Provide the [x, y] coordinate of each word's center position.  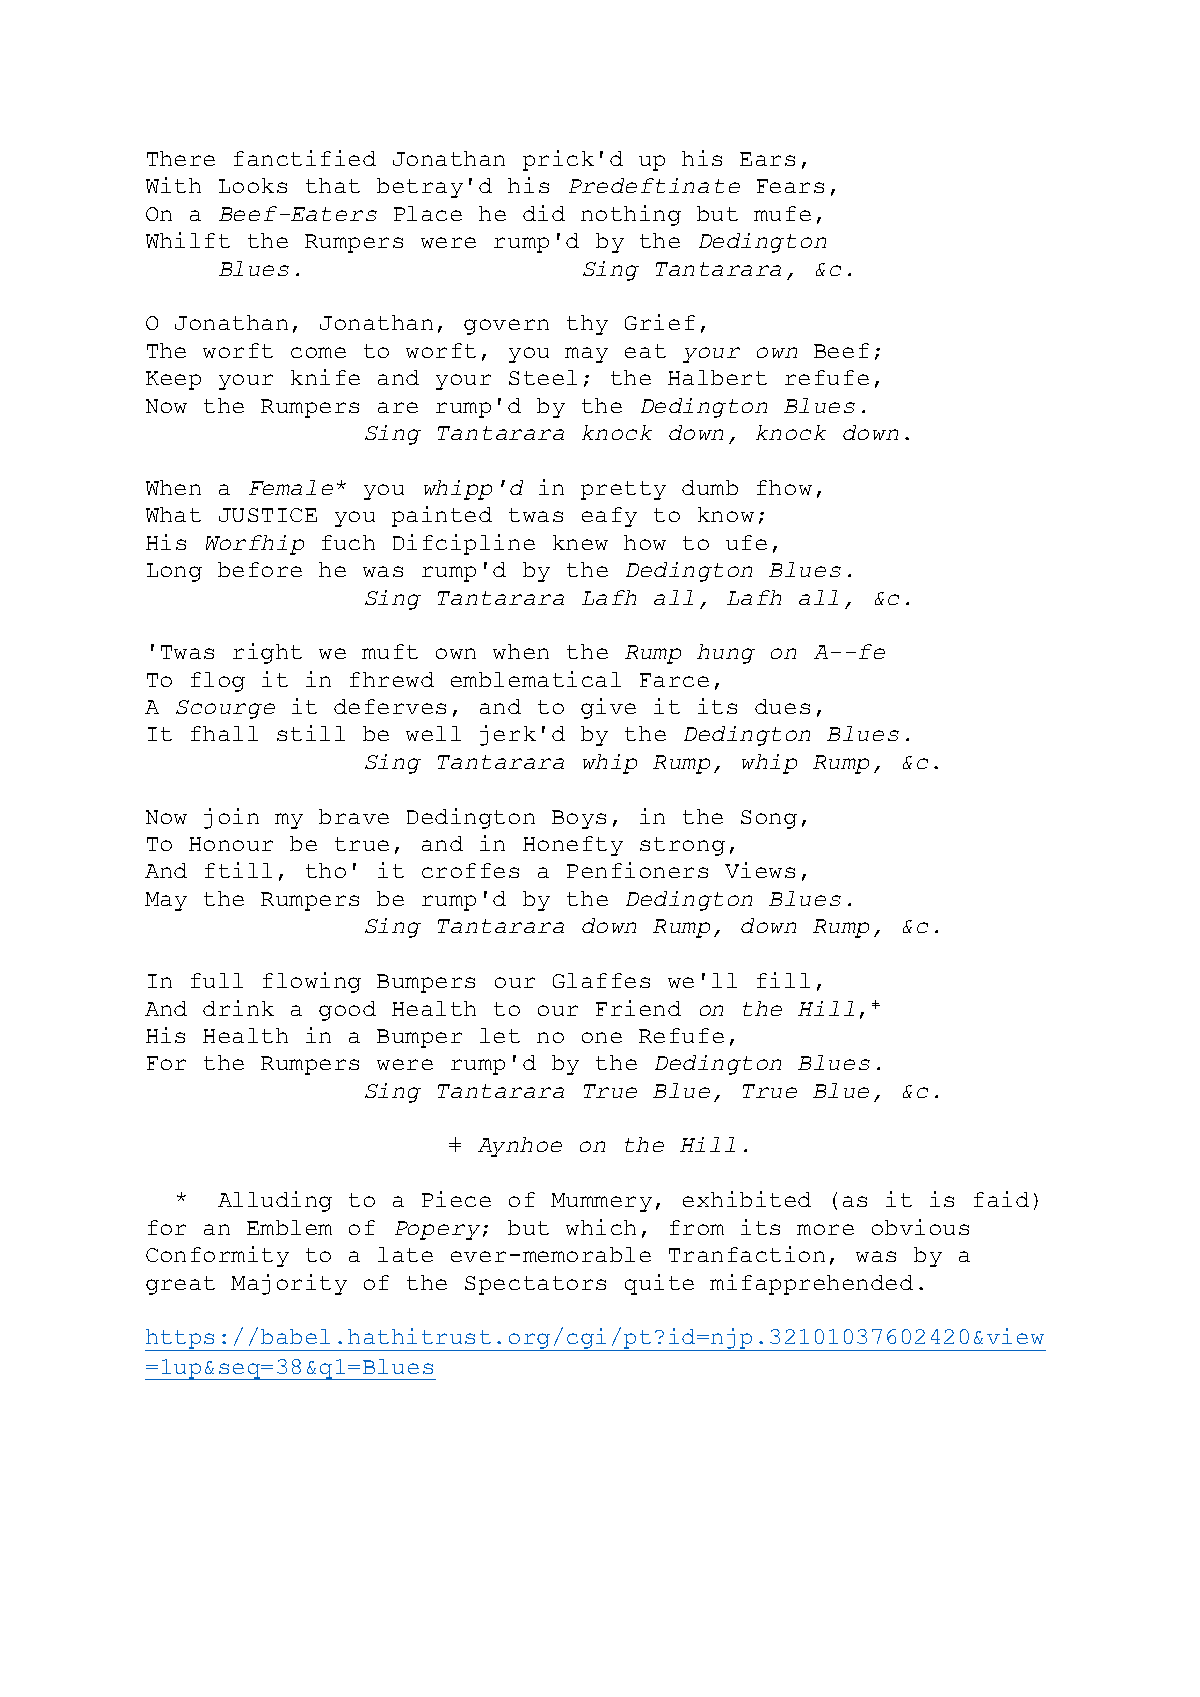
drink [238, 1008]
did [544, 213]
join [231, 818]
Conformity [217, 1256]
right [267, 653]
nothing [631, 215]
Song [769, 819]
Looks [253, 185]
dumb [710, 487]
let [500, 1035]
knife [325, 377]
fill [783, 980]
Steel [543, 377]
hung [726, 654]
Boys [579, 819]
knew [580, 542]
